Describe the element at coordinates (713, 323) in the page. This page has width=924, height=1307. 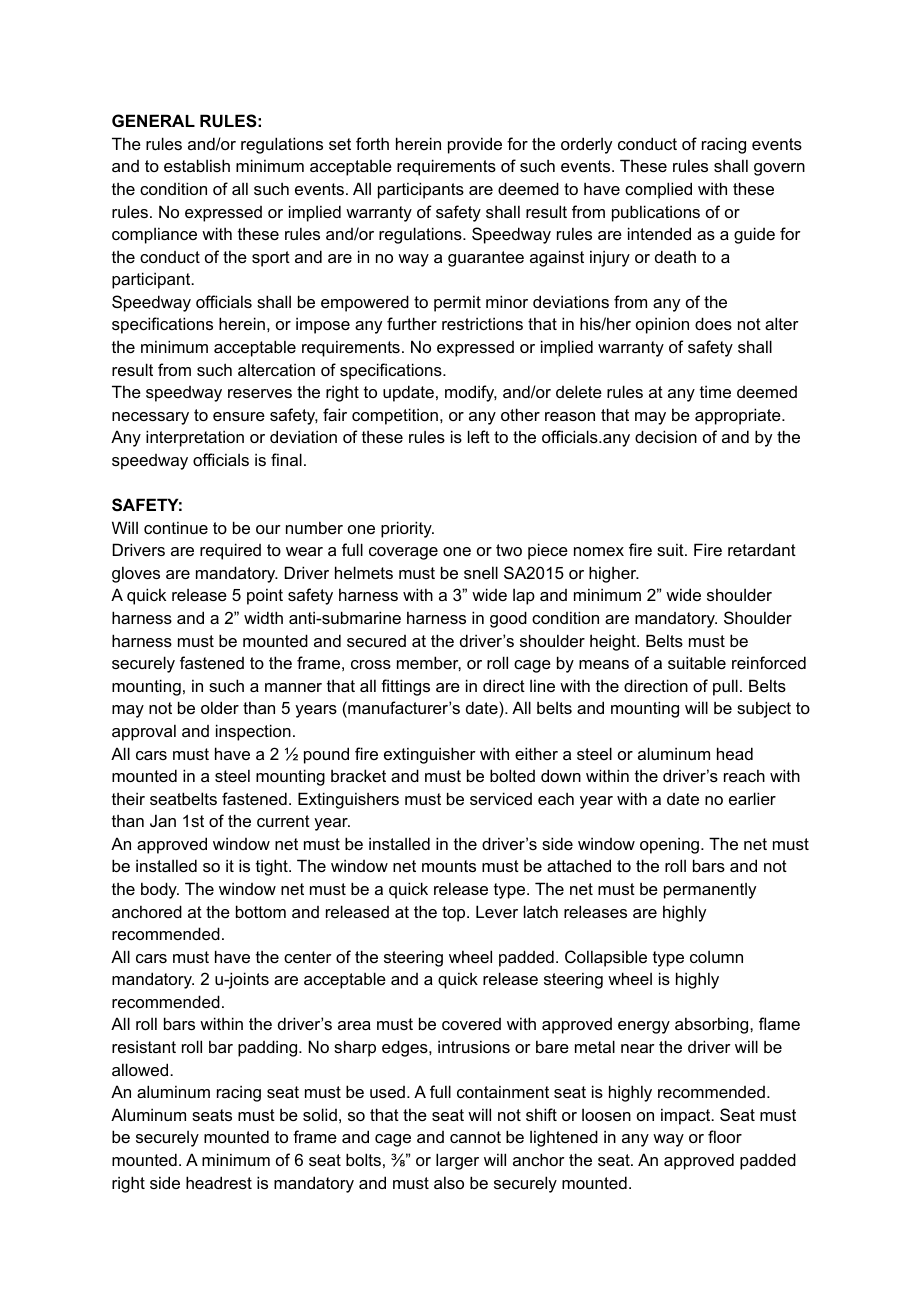
I see `does` at that location.
